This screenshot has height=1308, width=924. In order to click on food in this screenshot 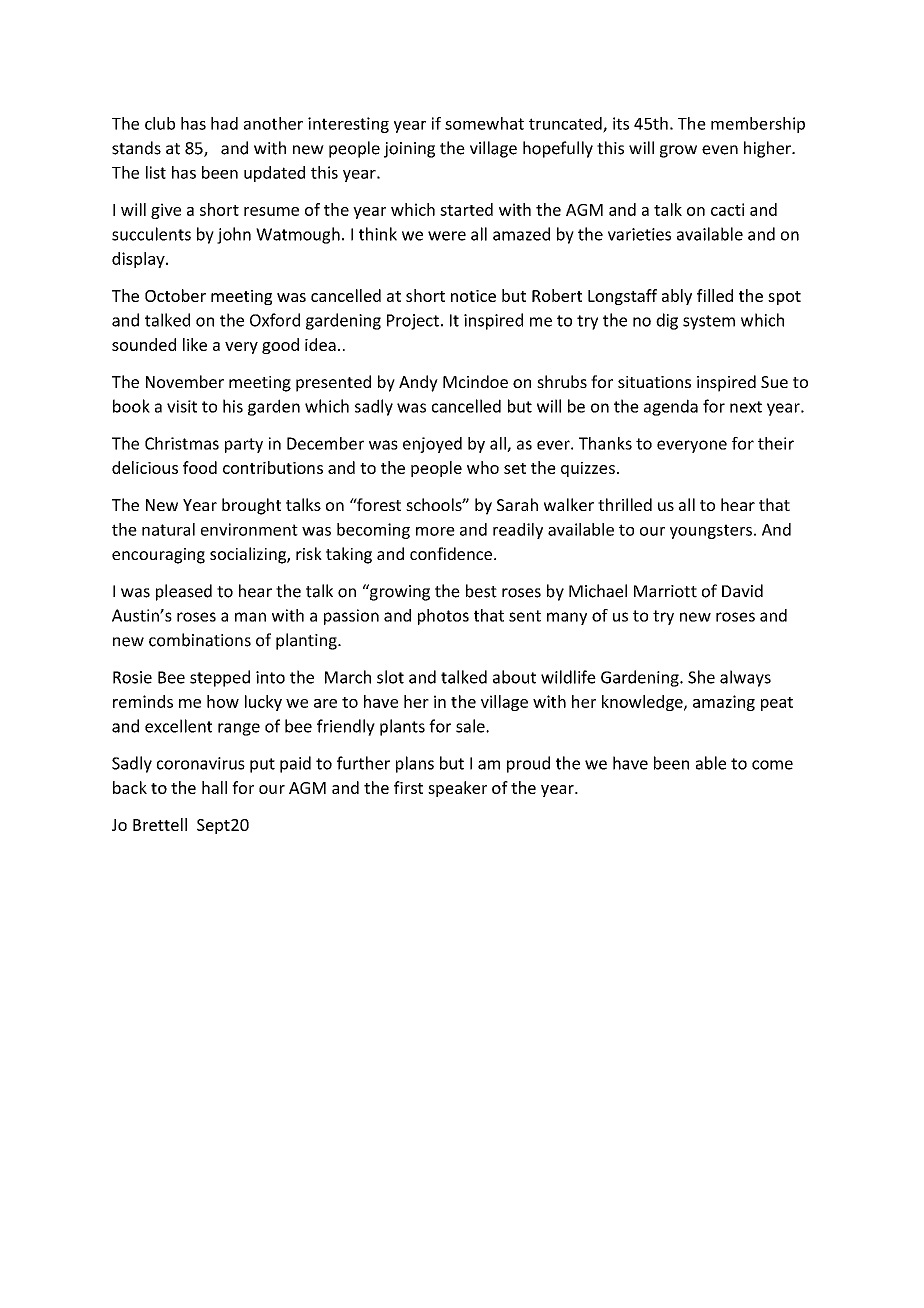, I will do `click(200, 467)`.
